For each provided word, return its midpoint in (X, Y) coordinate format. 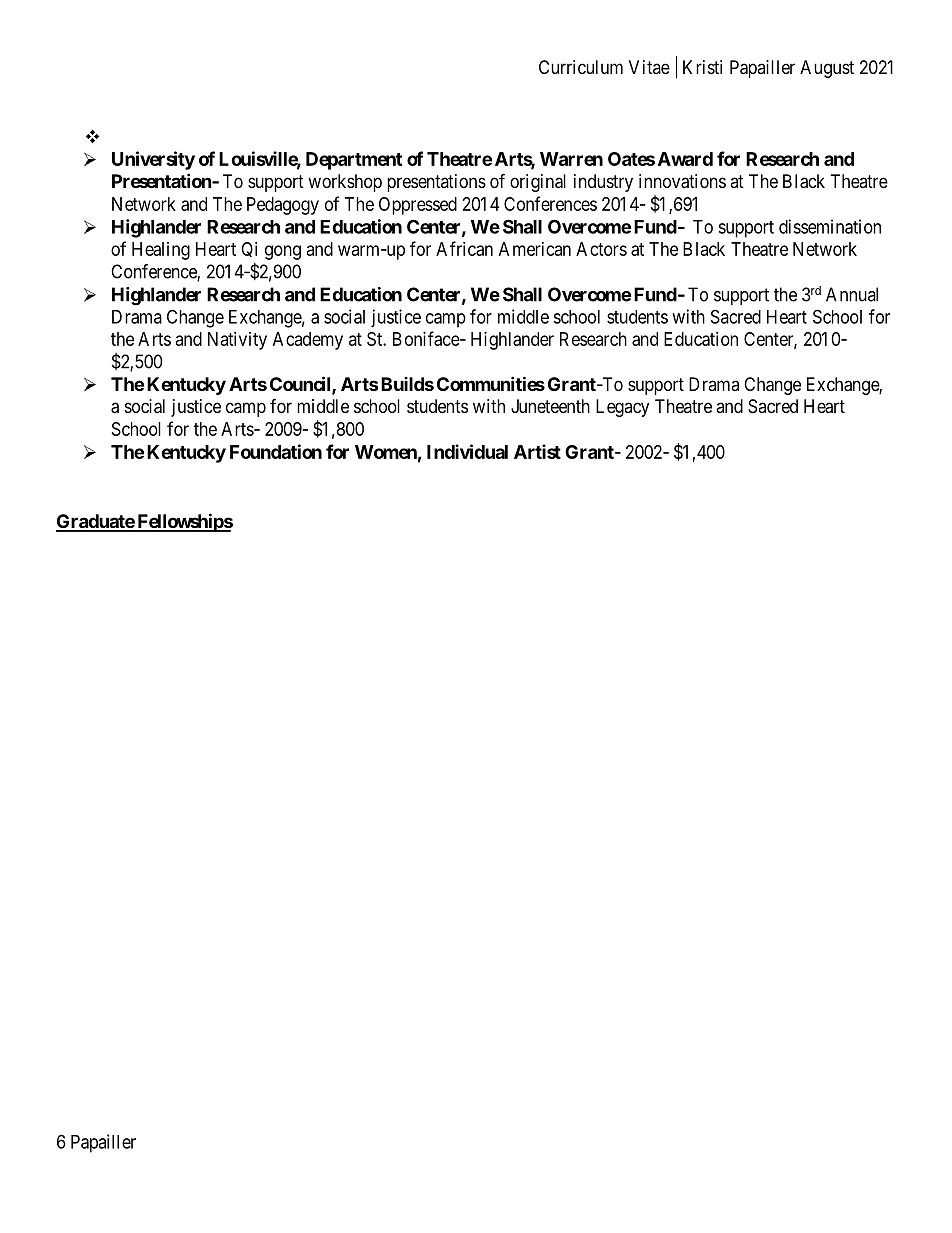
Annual (852, 294)
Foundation (276, 451)
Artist (537, 451)
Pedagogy (283, 206)
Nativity (237, 341)
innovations (682, 181)
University (153, 160)
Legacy (622, 408)
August (827, 69)
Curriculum (581, 67)
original (538, 183)
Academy (308, 341)
